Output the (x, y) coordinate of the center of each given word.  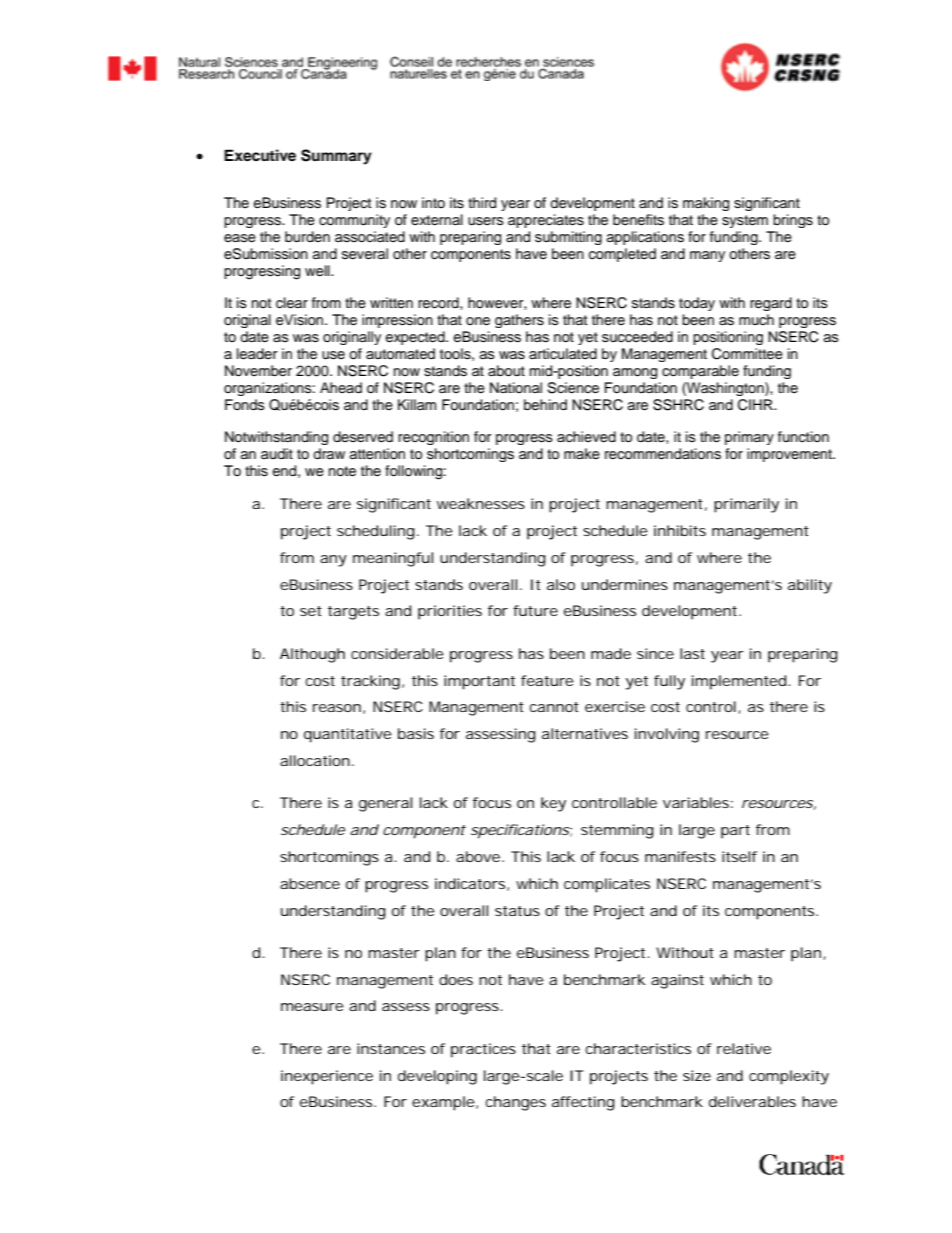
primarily (746, 505)
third (482, 203)
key (553, 804)
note (342, 471)
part (735, 832)
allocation (315, 760)
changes (516, 1103)
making (706, 204)
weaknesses (481, 503)
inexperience (327, 1077)
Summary (336, 157)
